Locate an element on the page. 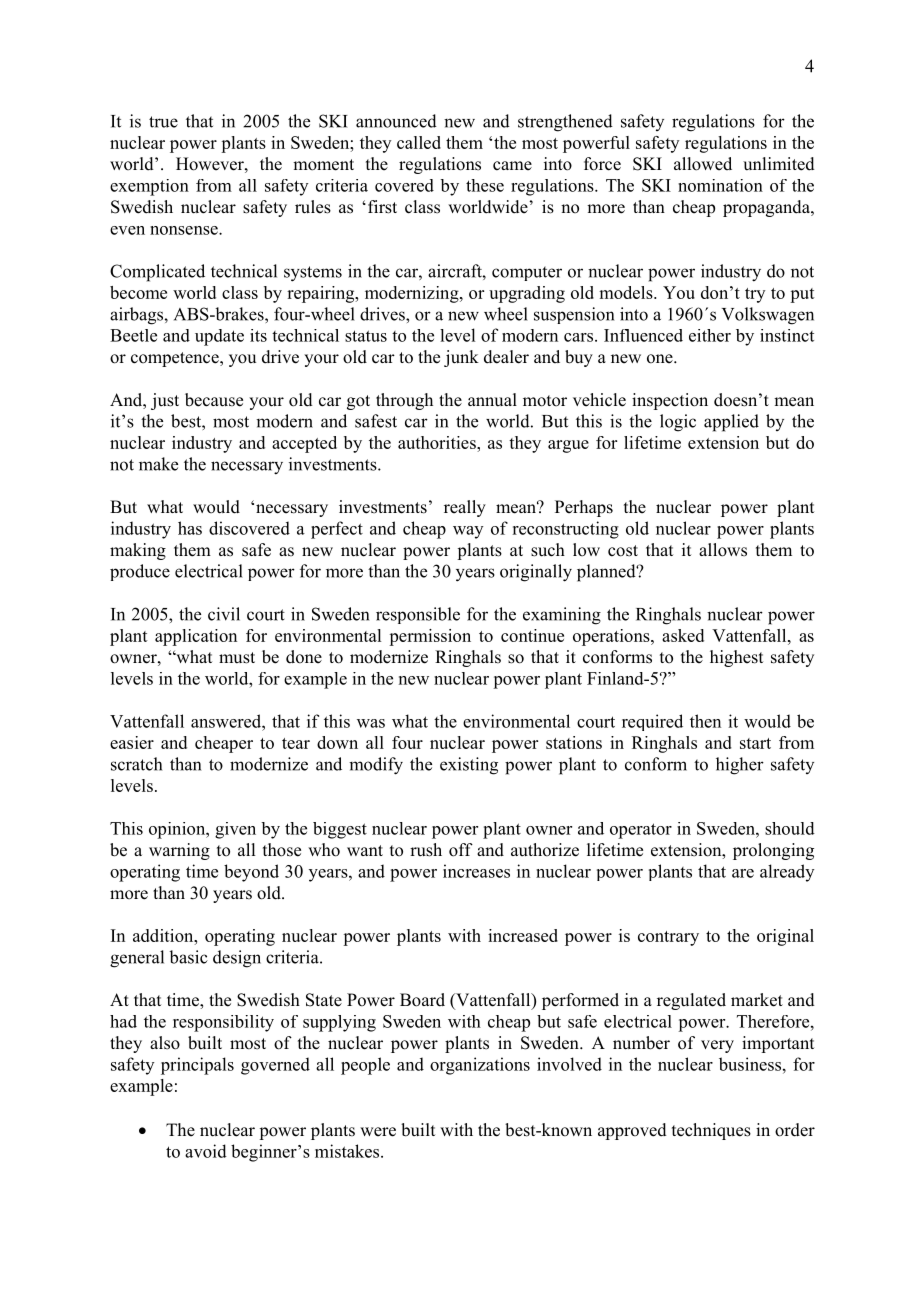 The width and height of the image is (924, 1308). techniques is located at coordinates (711, 1131).
